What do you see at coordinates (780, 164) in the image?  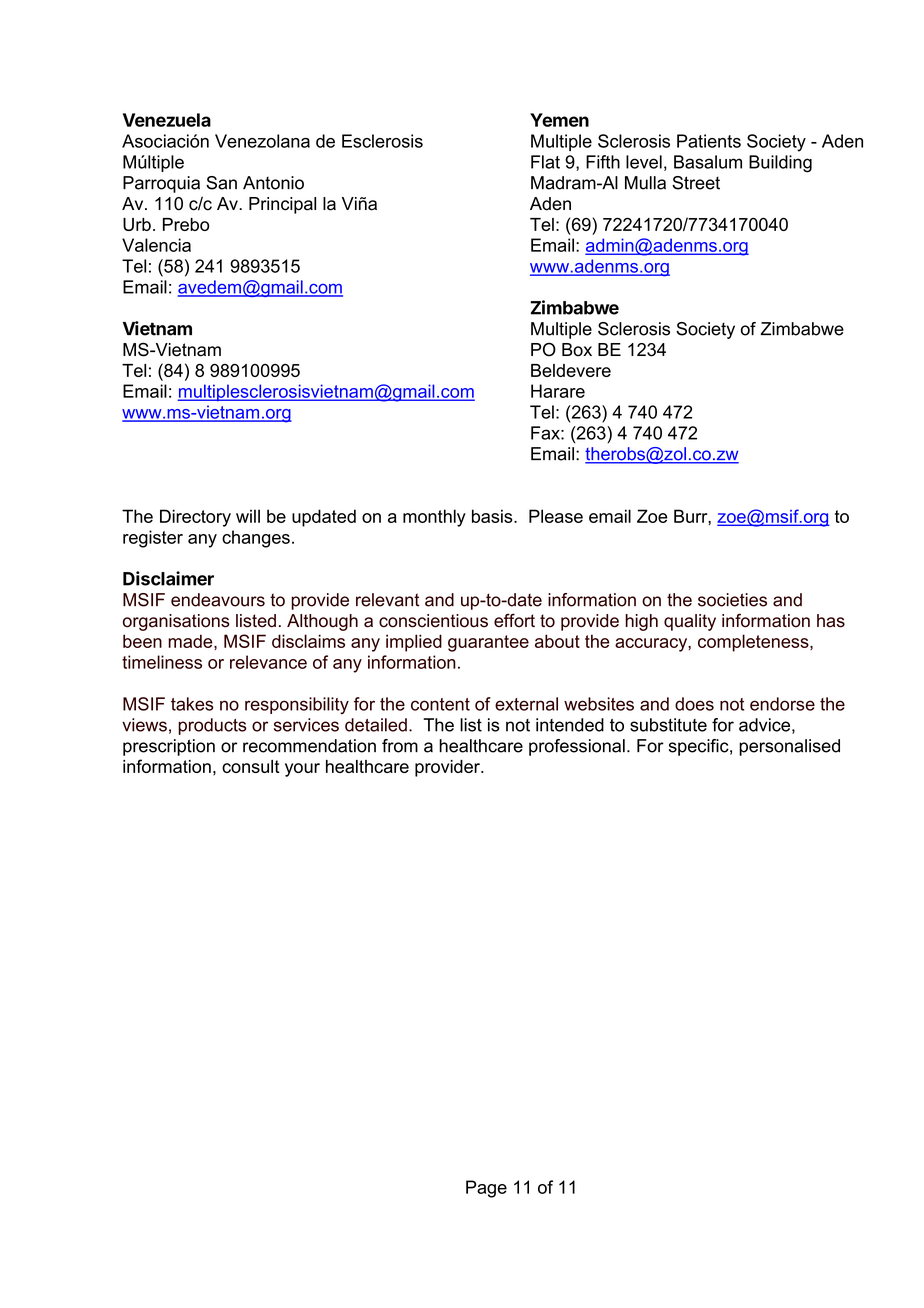 I see `Building` at bounding box center [780, 164].
